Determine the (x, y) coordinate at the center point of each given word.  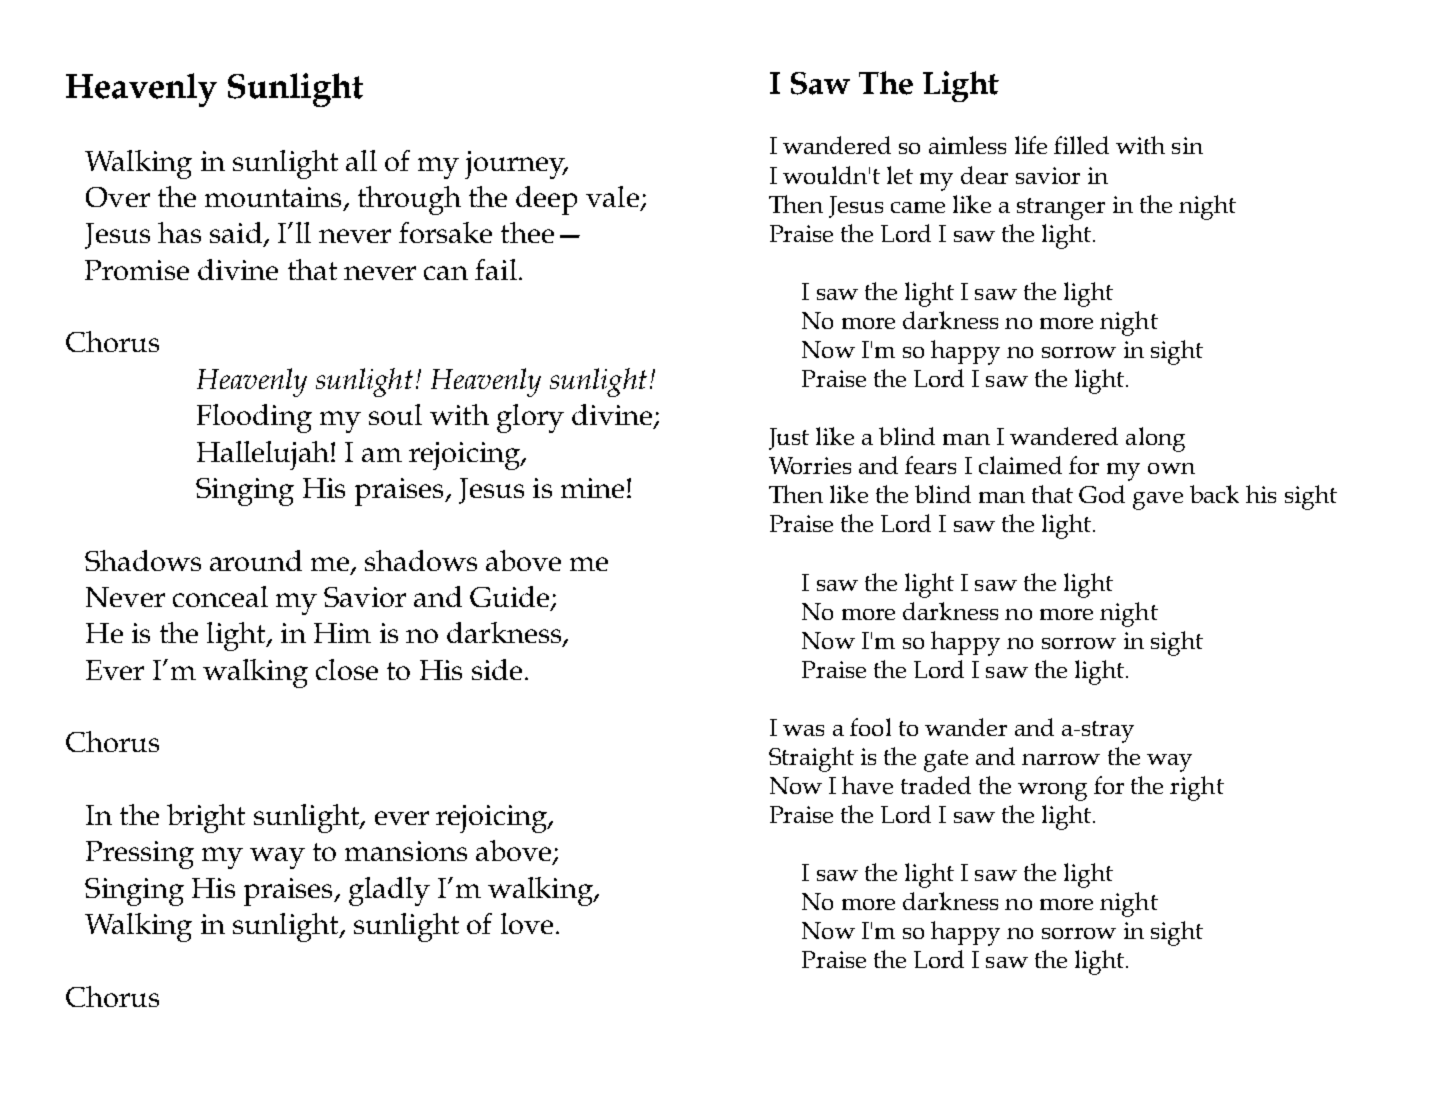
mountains (273, 197)
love (527, 923)
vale (612, 196)
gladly (389, 891)
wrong (1052, 792)
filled (1081, 145)
